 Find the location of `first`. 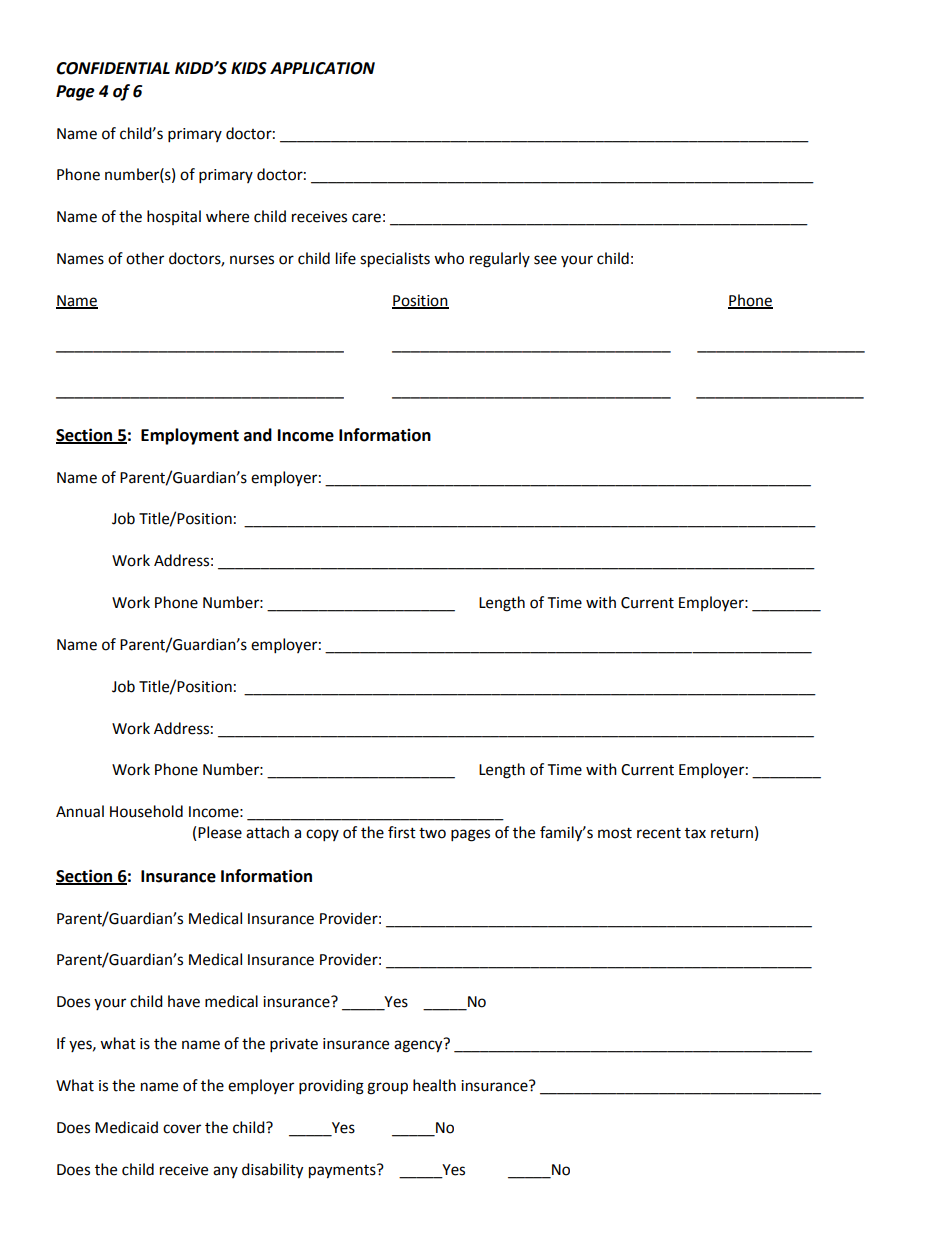

first is located at coordinates (402, 832).
